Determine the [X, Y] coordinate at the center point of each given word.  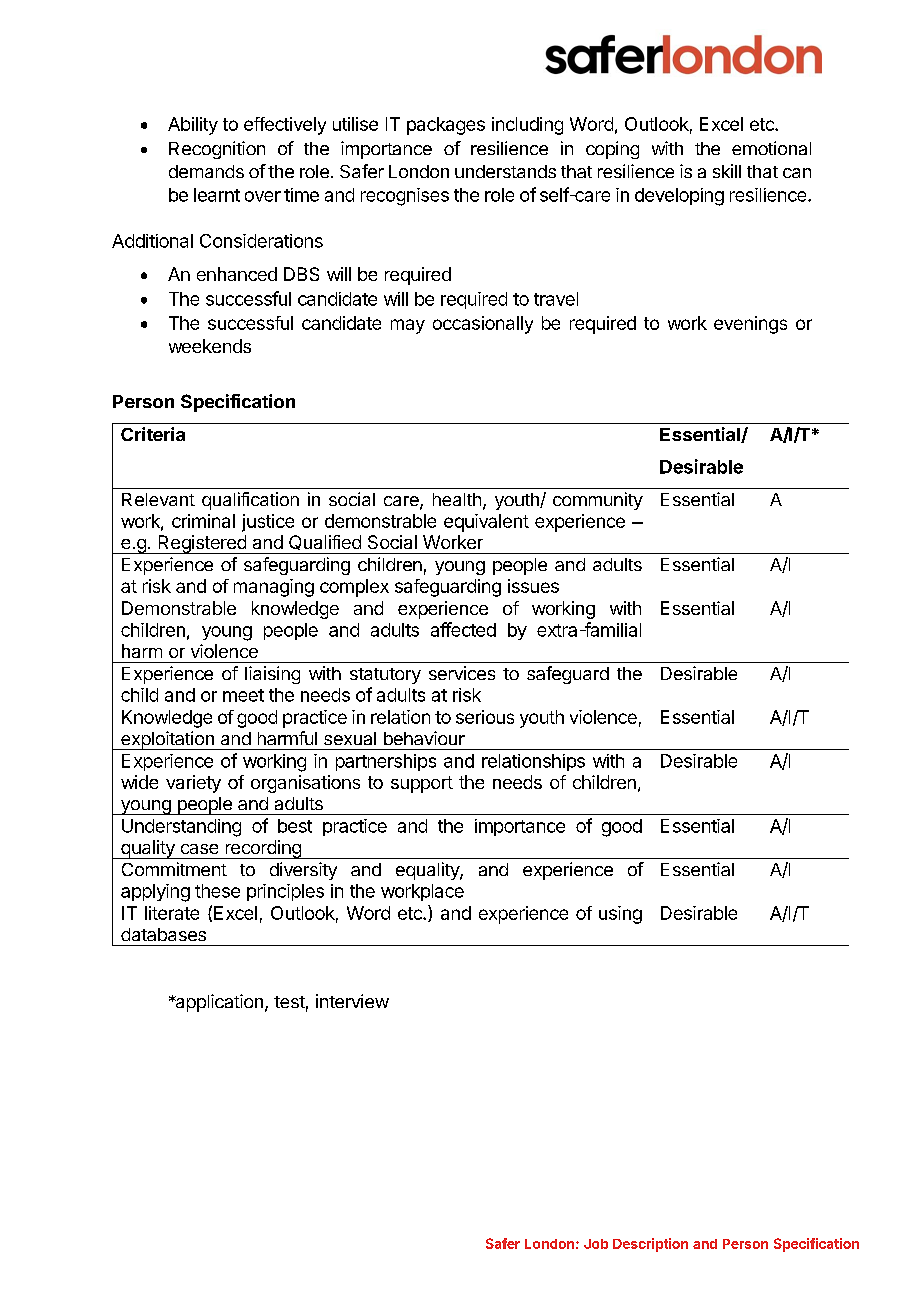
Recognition [217, 150]
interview [352, 1001]
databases [163, 934]
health [457, 499]
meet [243, 695]
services [462, 673]
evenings [750, 325]
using [620, 915]
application [218, 1003]
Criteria [153, 434]
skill [727, 171]
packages [446, 126]
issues [533, 586]
